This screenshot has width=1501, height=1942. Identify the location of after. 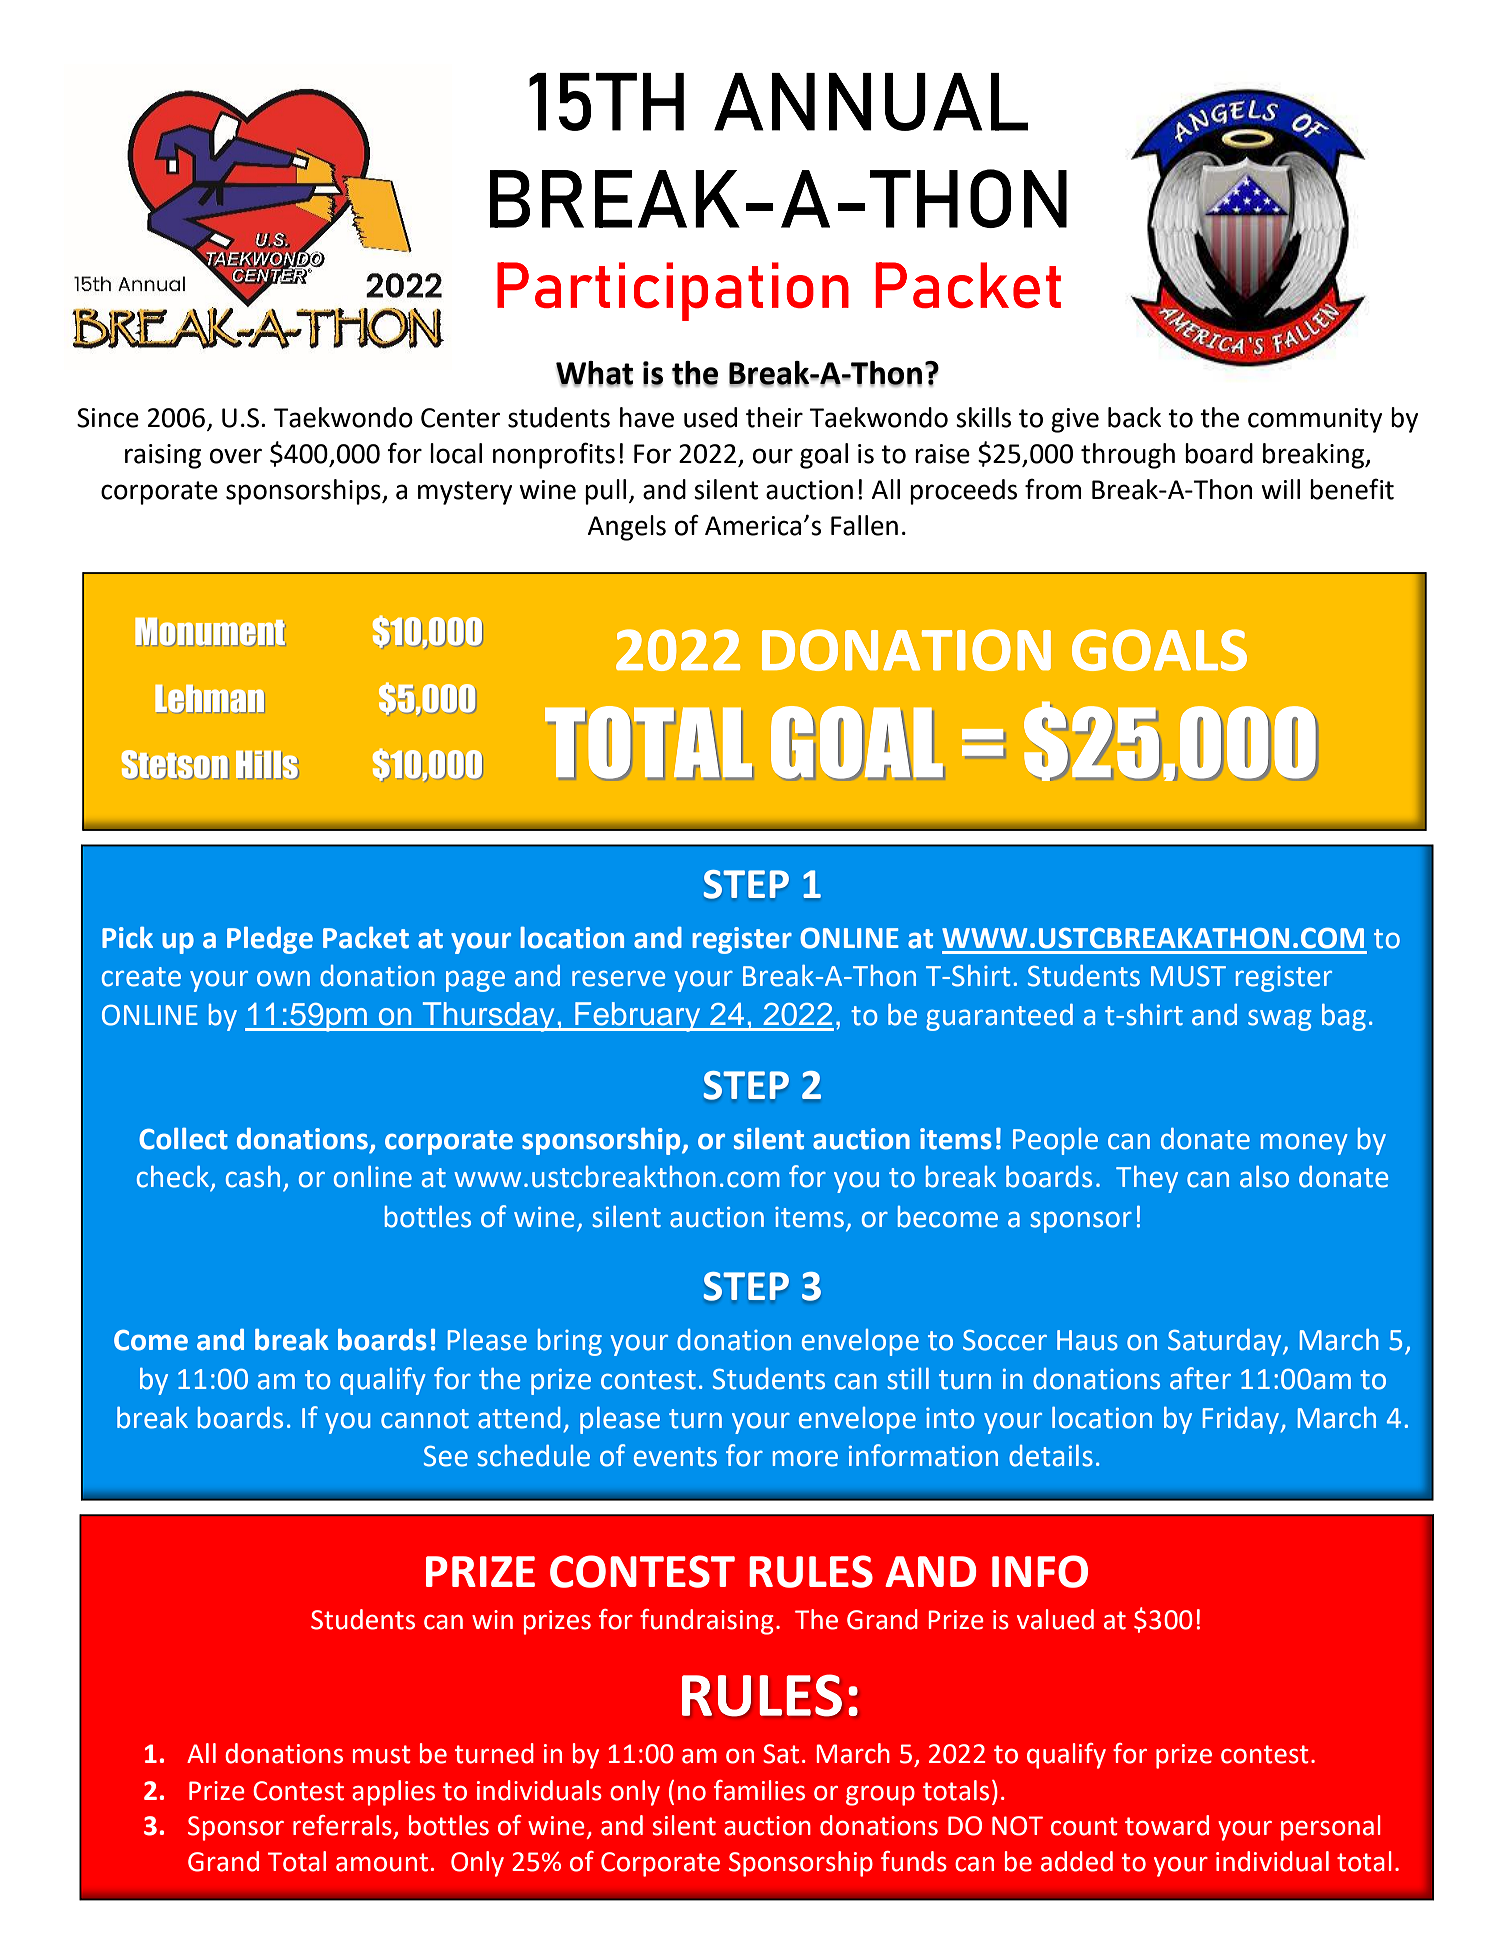
(1200, 1378).
